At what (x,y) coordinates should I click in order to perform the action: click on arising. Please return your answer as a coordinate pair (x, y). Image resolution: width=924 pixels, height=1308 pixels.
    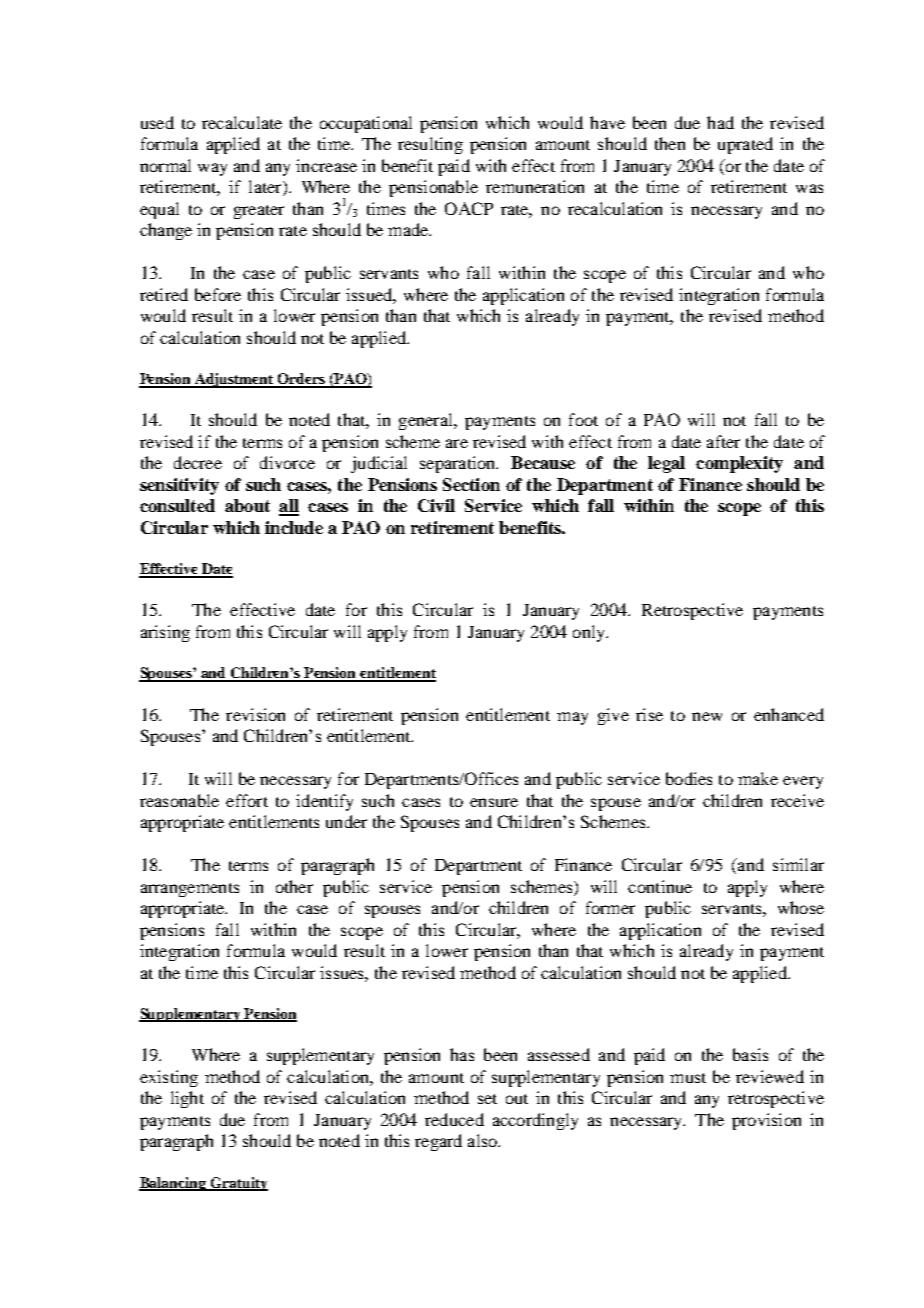
    Looking at the image, I should click on (165, 633).
